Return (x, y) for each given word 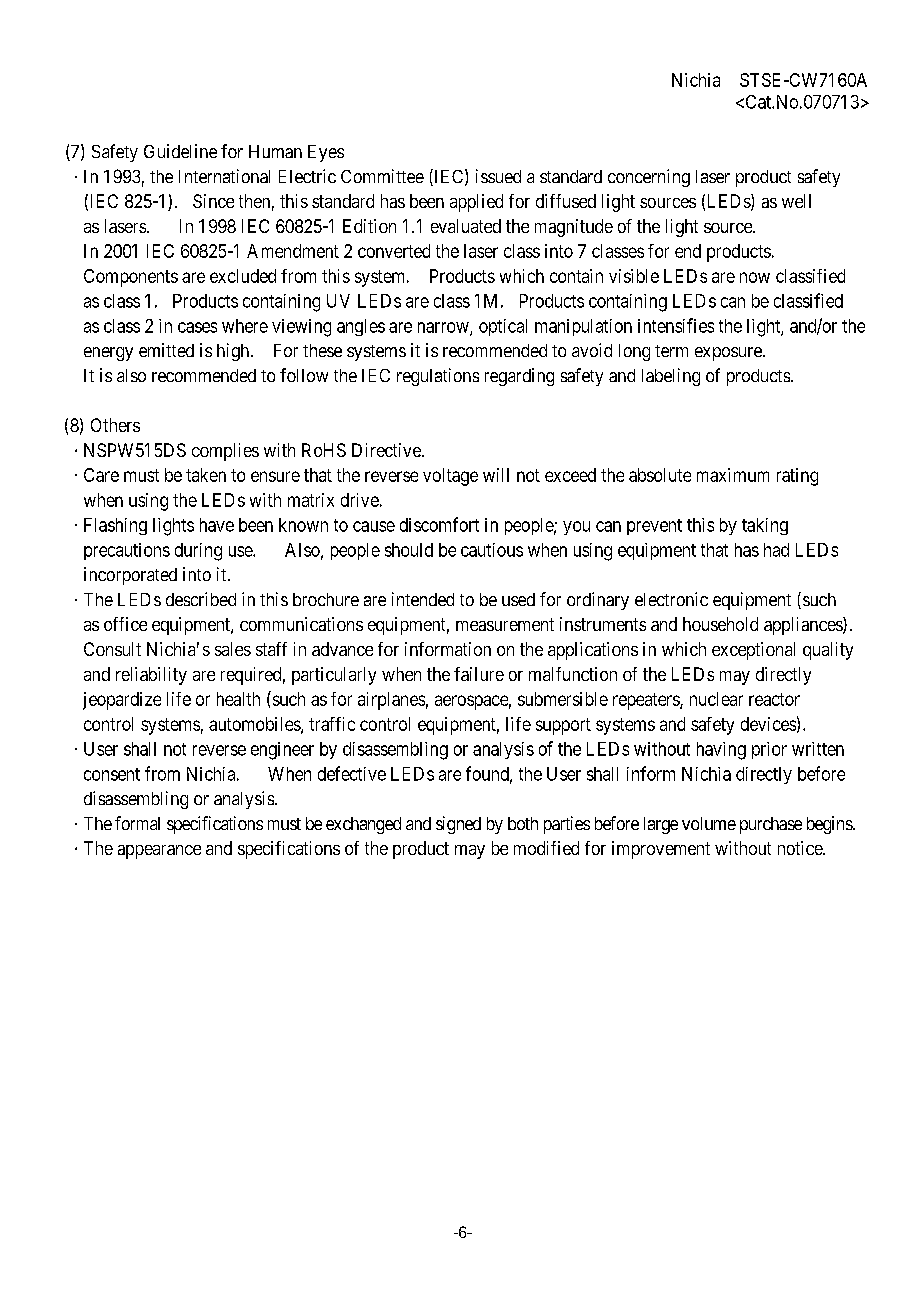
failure (479, 674)
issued (498, 176)
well (796, 201)
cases (197, 327)
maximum (733, 475)
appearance (159, 852)
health (238, 699)
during (198, 552)
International (224, 176)
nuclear (716, 699)
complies (225, 452)
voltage (450, 477)
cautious (492, 550)
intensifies (676, 325)
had (776, 550)
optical (503, 327)
